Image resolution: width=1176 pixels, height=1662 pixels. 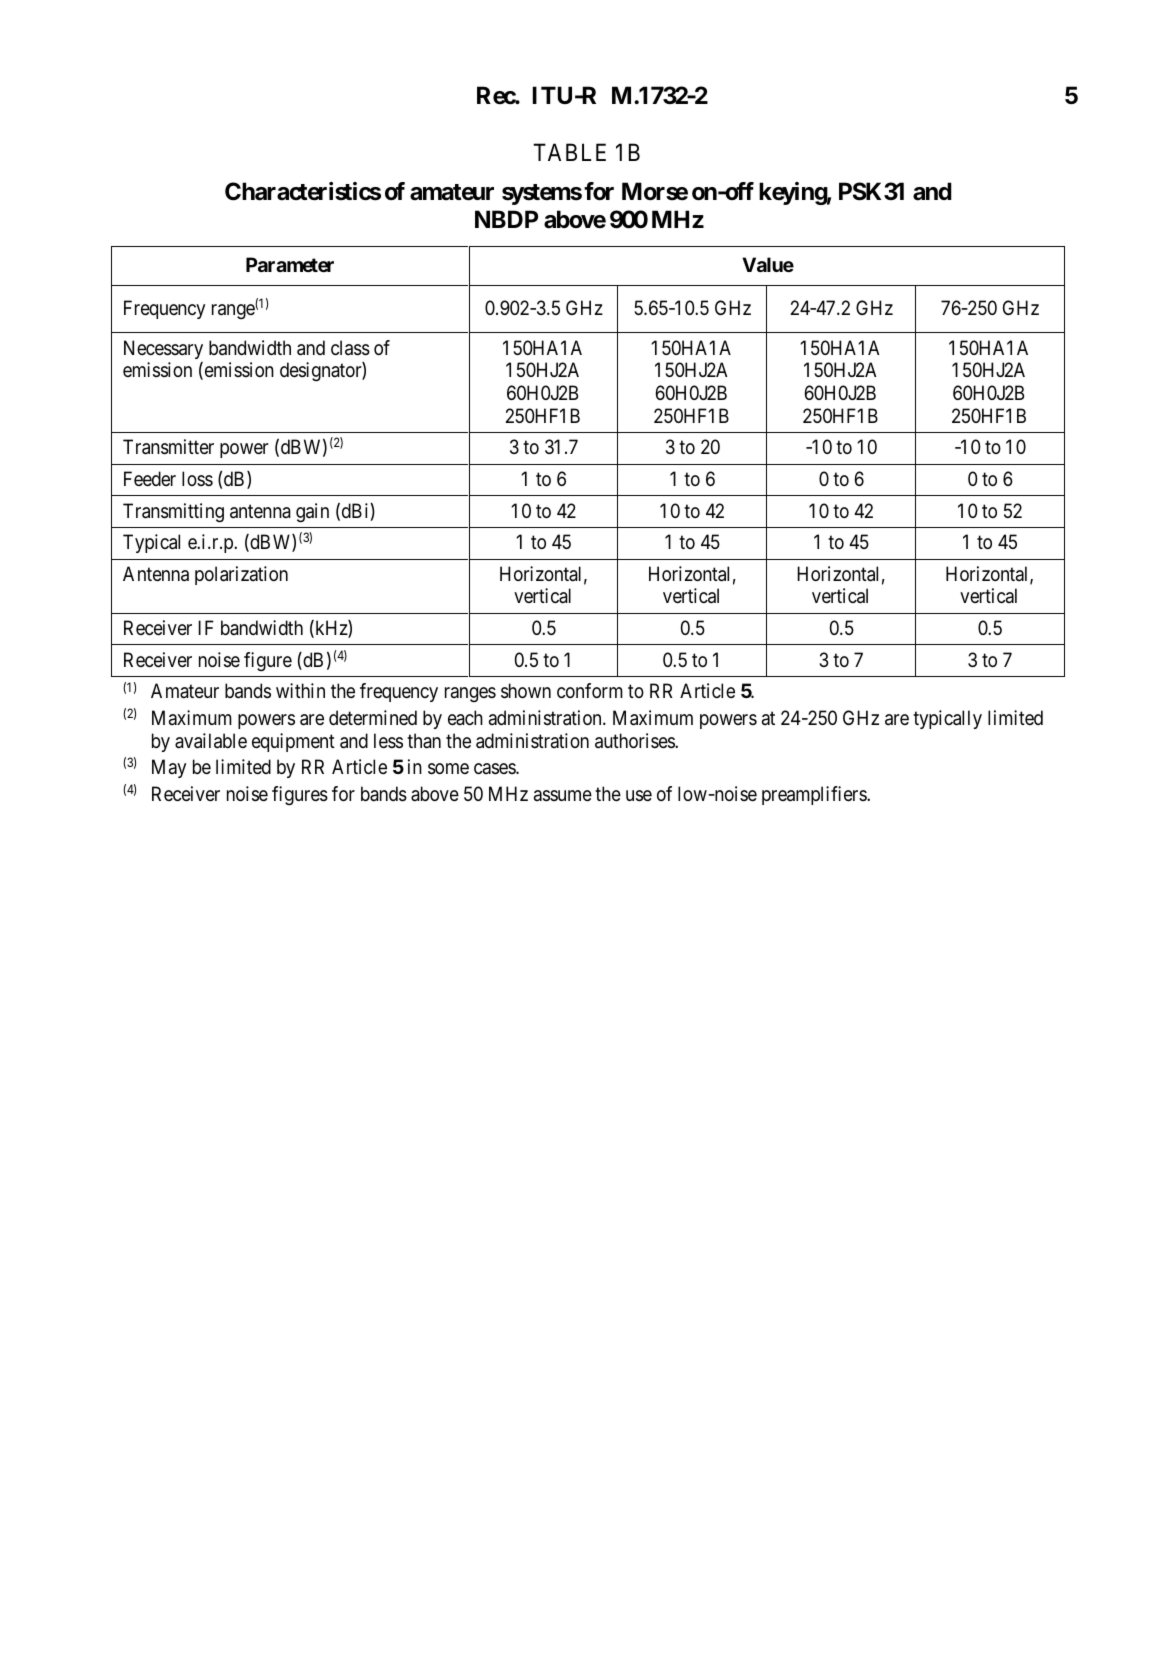 What do you see at coordinates (197, 478) in the screenshot?
I see `loss` at bounding box center [197, 478].
